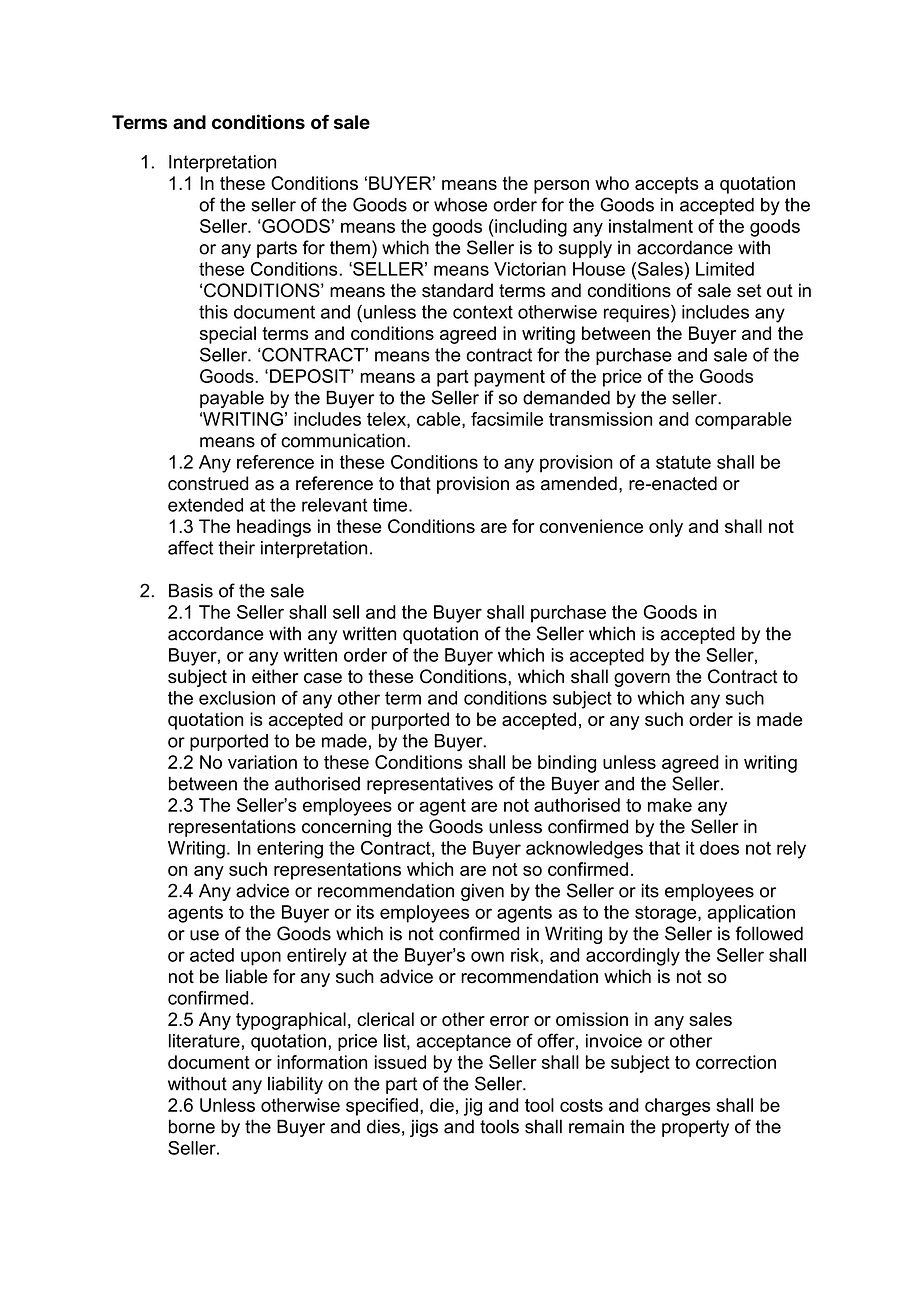 This document has height=1308, width=924. What do you see at coordinates (482, 892) in the document?
I see `given` at bounding box center [482, 892].
